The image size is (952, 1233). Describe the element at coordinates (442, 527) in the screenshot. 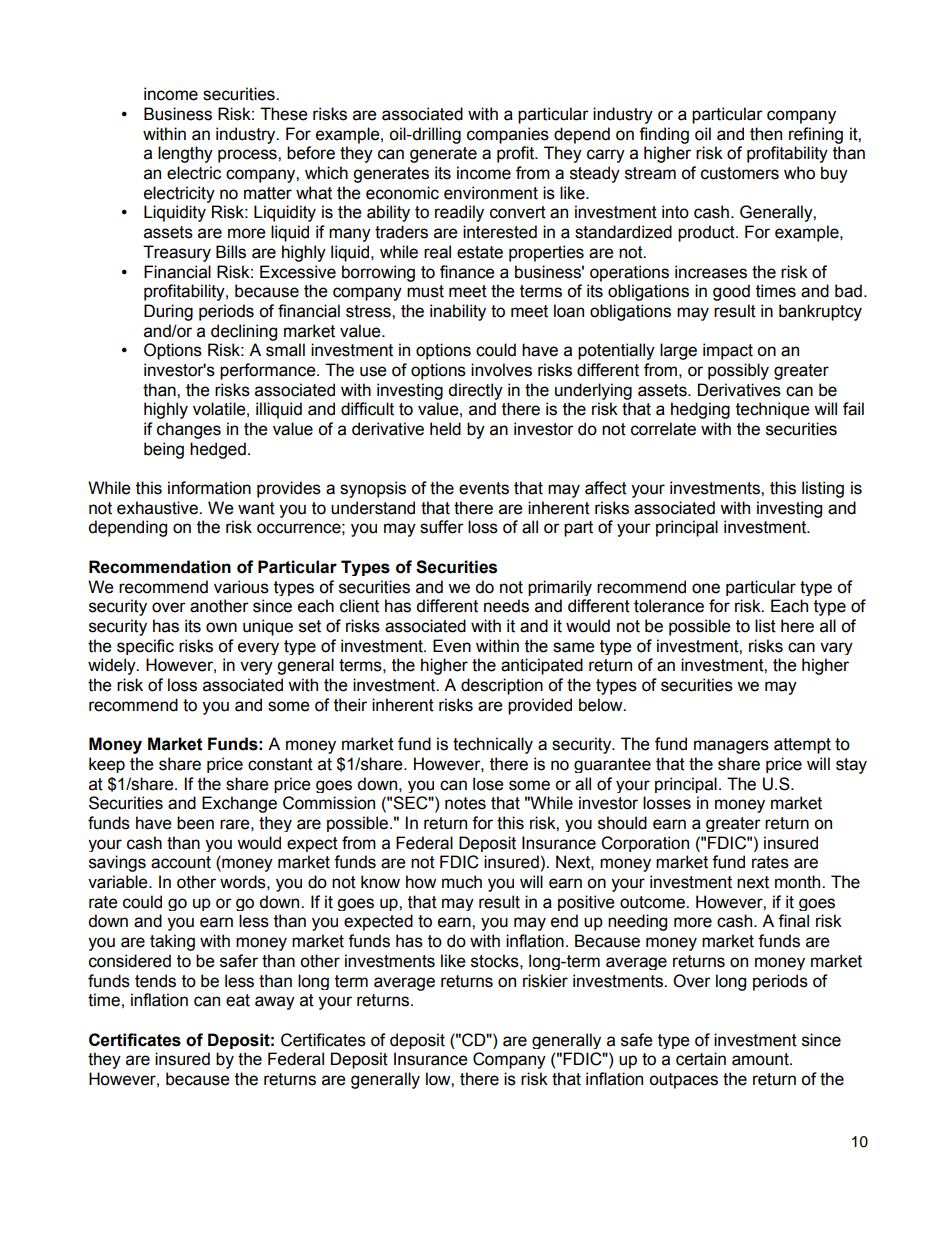

I see `suffer` at that location.
